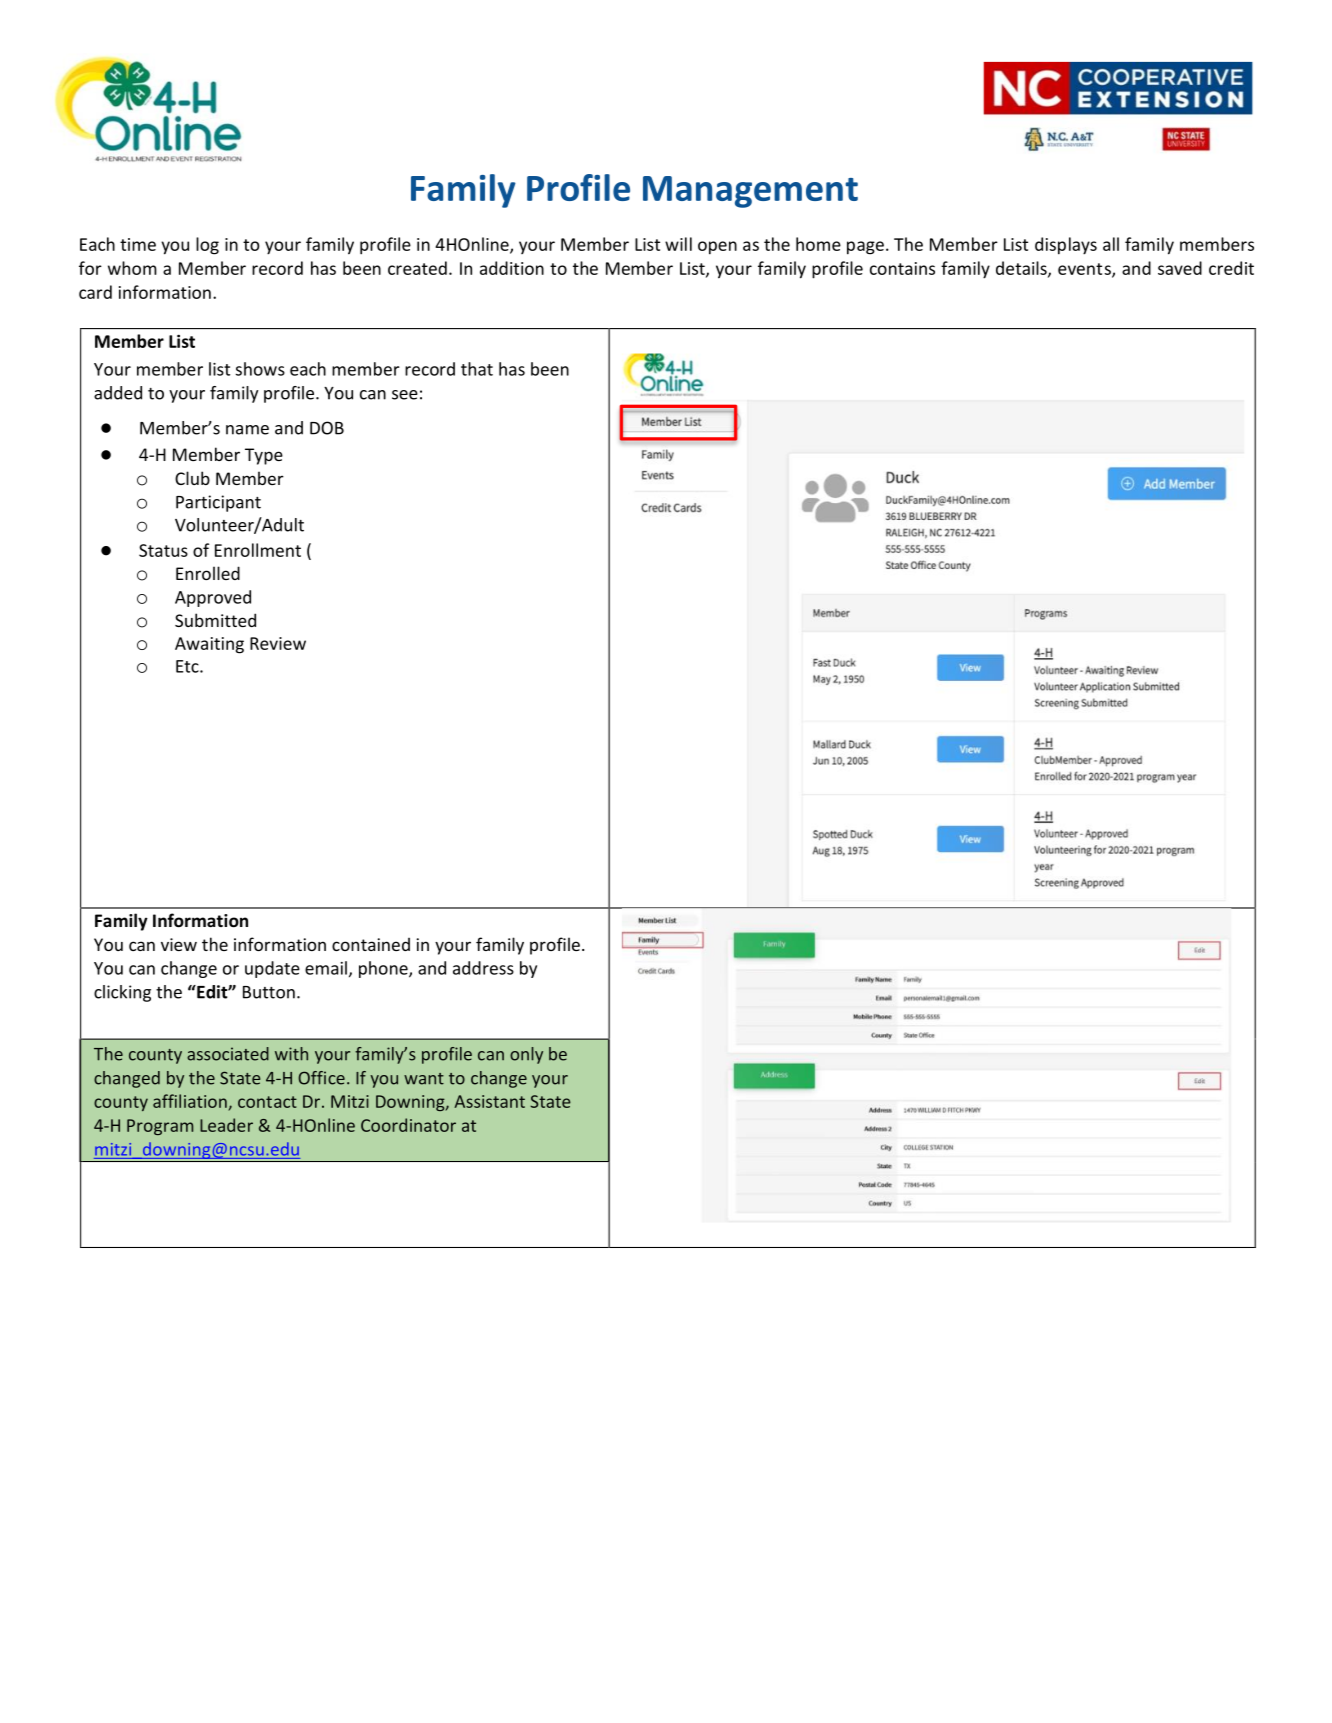  What do you see at coordinates (207, 246) in the image?
I see `log` at bounding box center [207, 246].
